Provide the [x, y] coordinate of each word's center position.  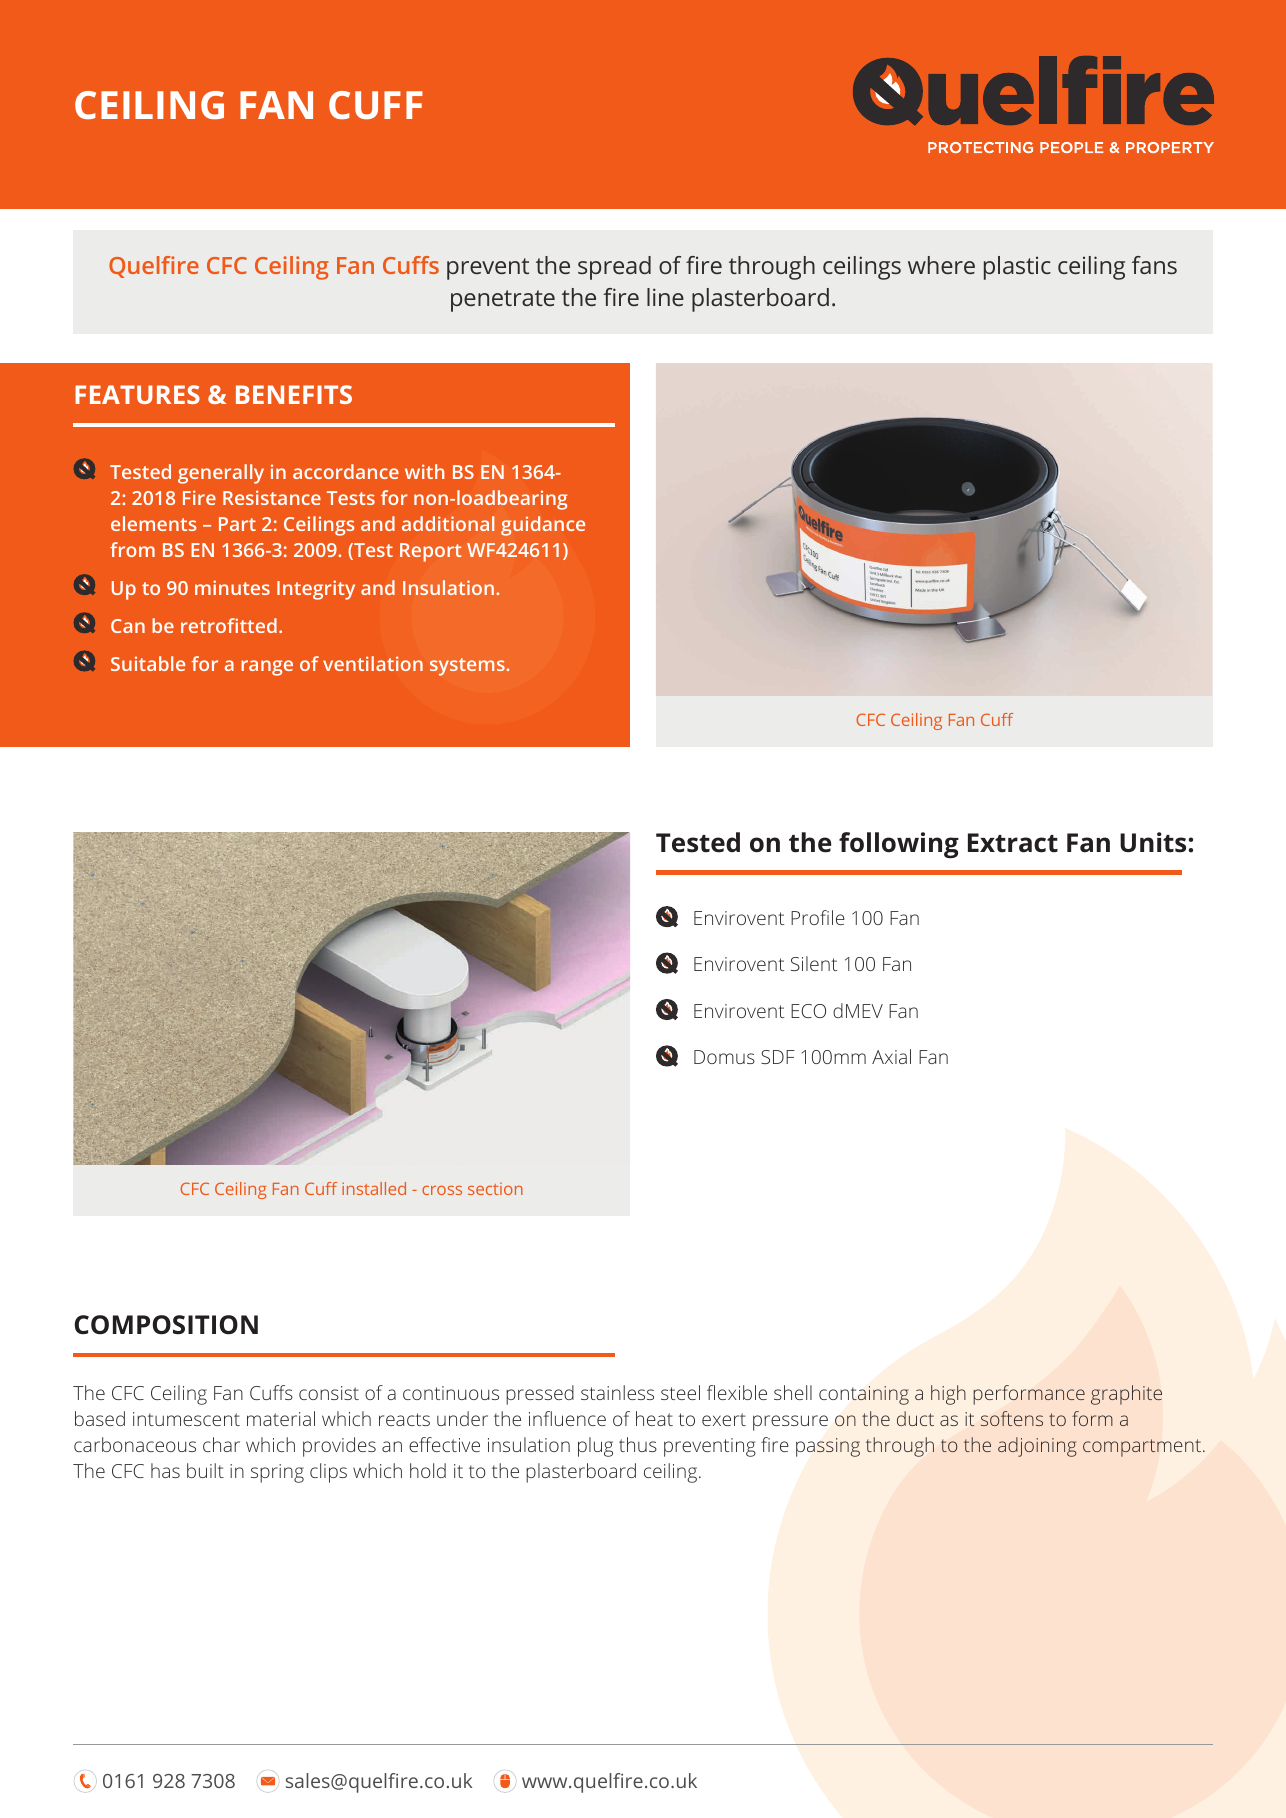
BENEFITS [294, 394]
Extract [1013, 843]
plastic [1017, 268]
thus [638, 1444]
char [221, 1444]
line [665, 297]
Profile [818, 917]
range [267, 668]
